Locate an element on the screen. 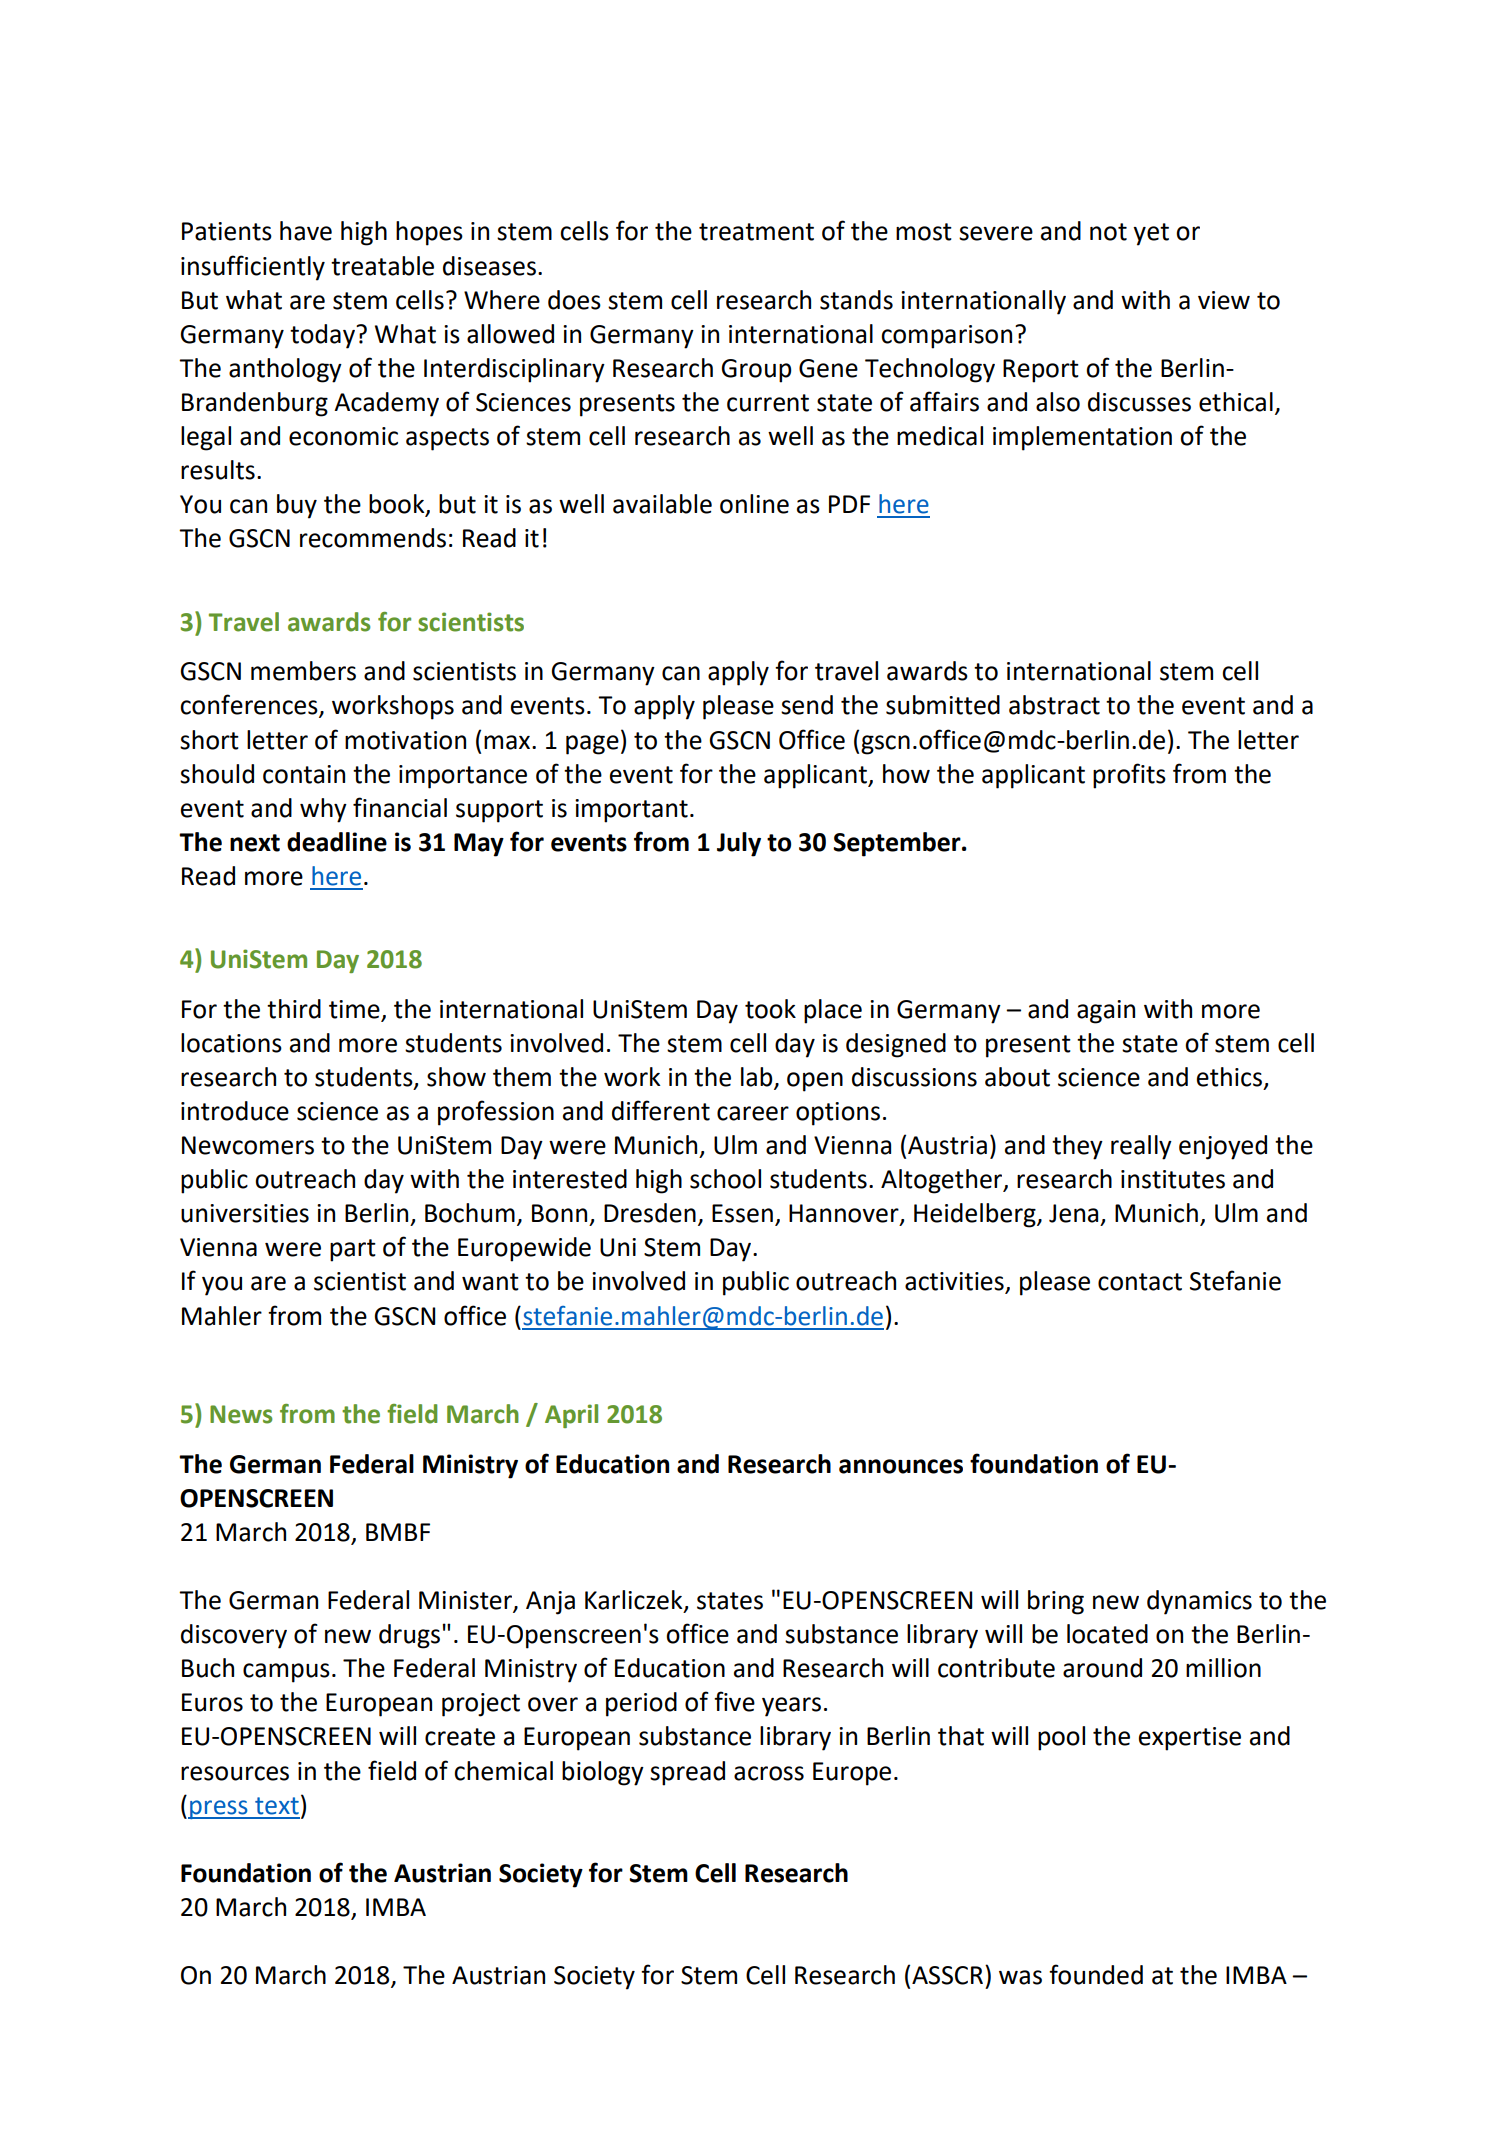 The image size is (1511, 2138). send is located at coordinates (807, 705).
